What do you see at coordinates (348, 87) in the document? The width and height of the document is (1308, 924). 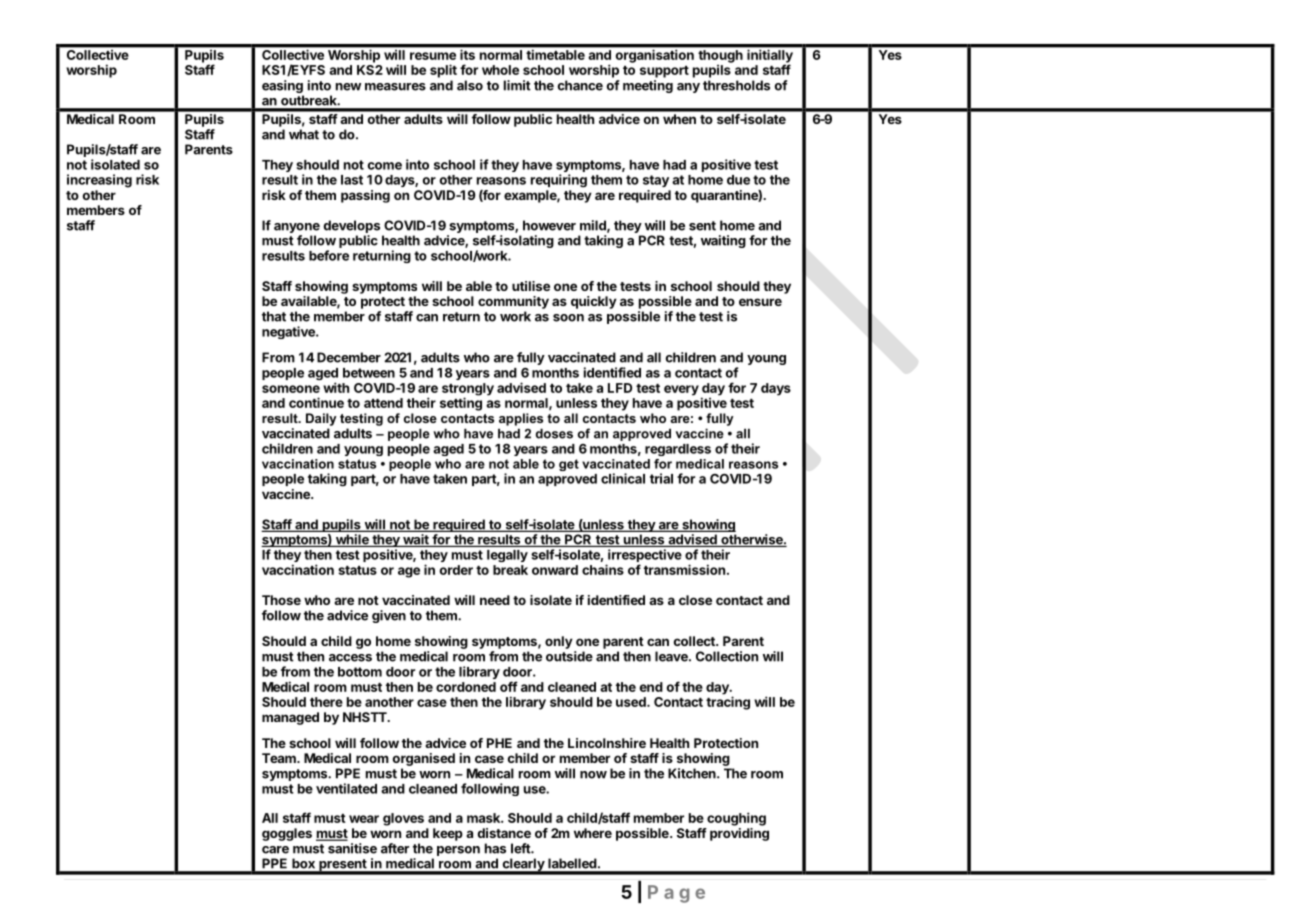 I see `new` at bounding box center [348, 87].
